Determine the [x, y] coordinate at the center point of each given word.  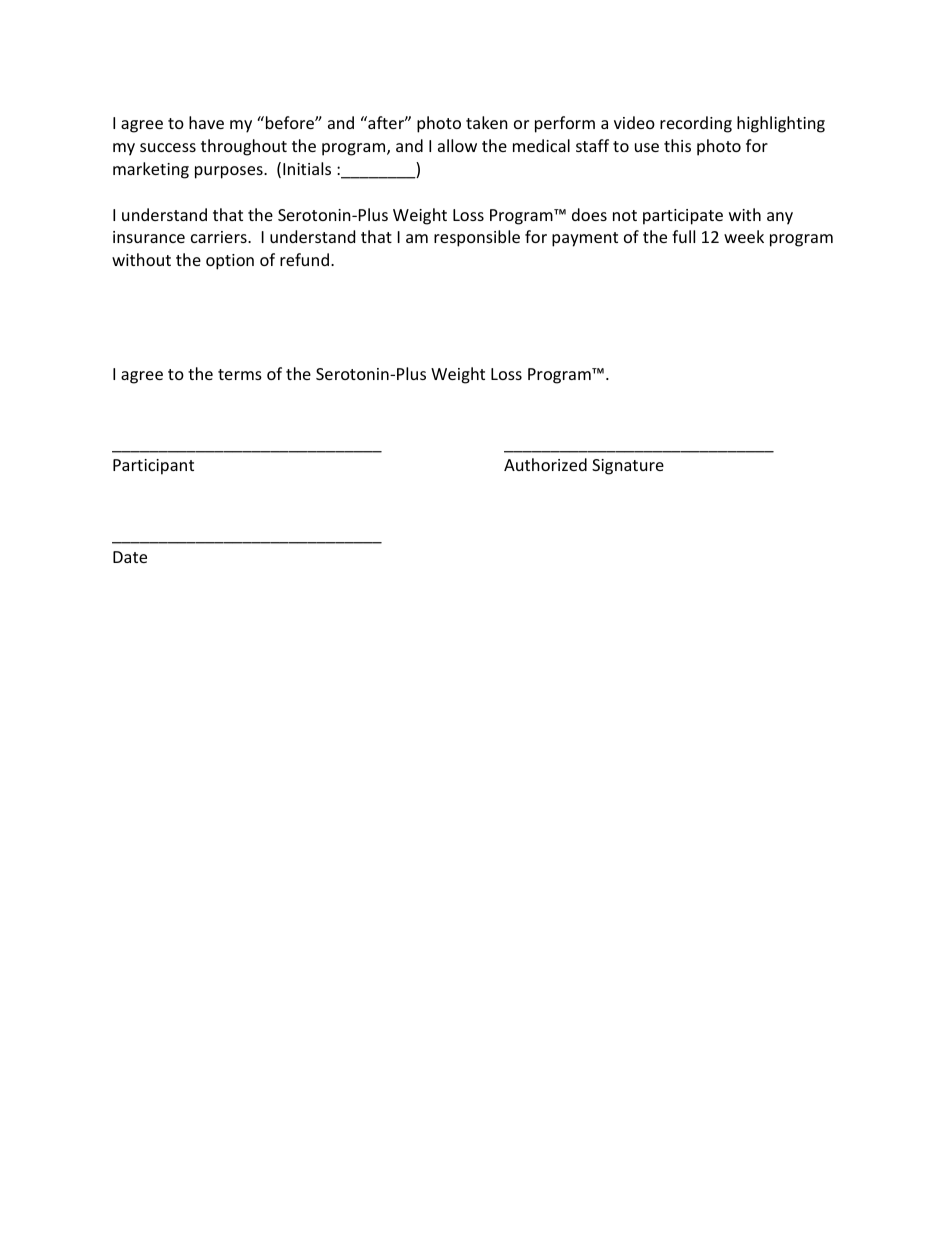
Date [130, 557]
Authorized [545, 464]
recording [696, 124]
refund [304, 259]
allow [457, 145]
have [206, 122]
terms [240, 374]
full [683, 236]
